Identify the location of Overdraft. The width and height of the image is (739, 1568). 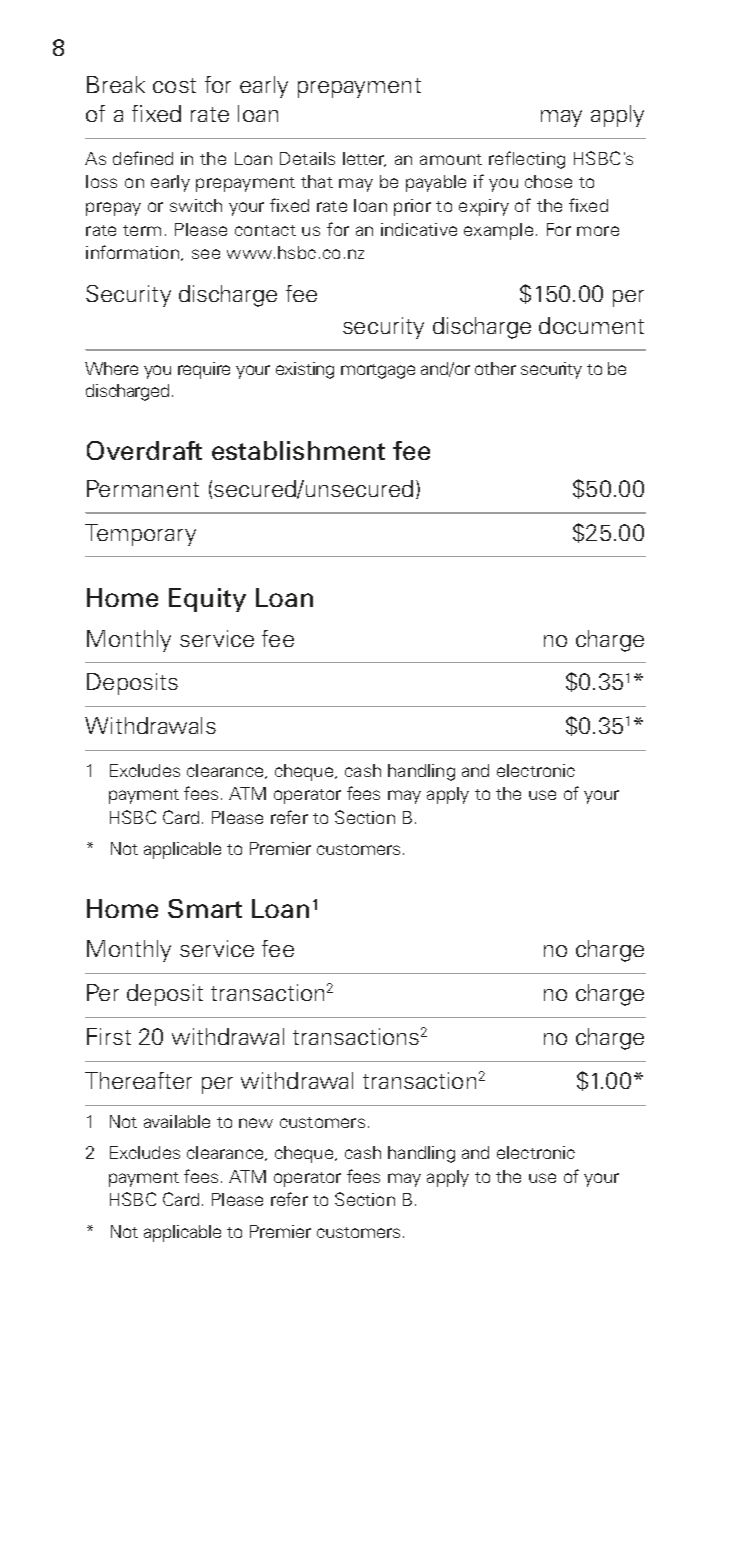
(144, 450).
